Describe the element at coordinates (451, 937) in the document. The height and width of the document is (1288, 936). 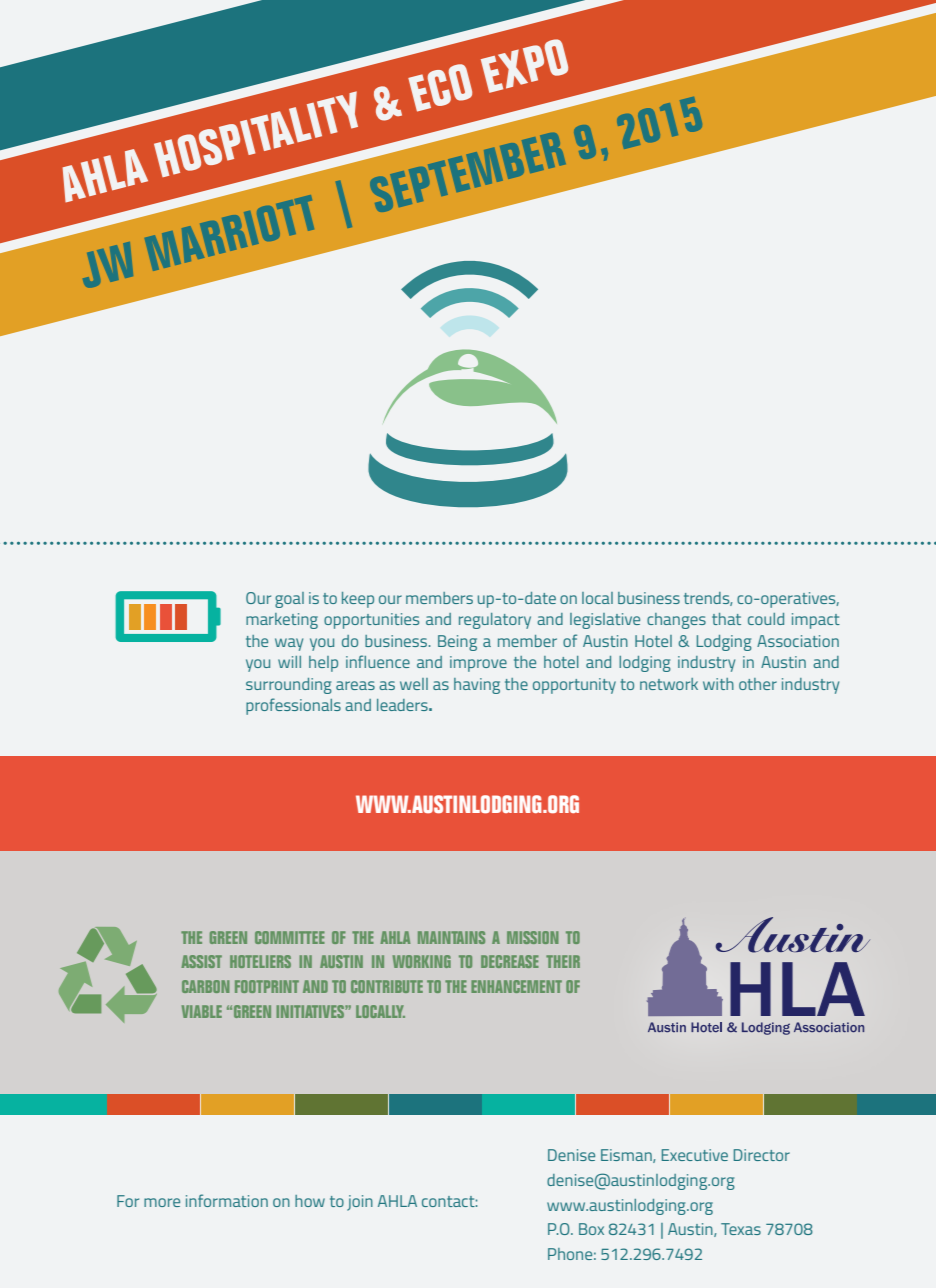
I see `MAINTAINS` at that location.
